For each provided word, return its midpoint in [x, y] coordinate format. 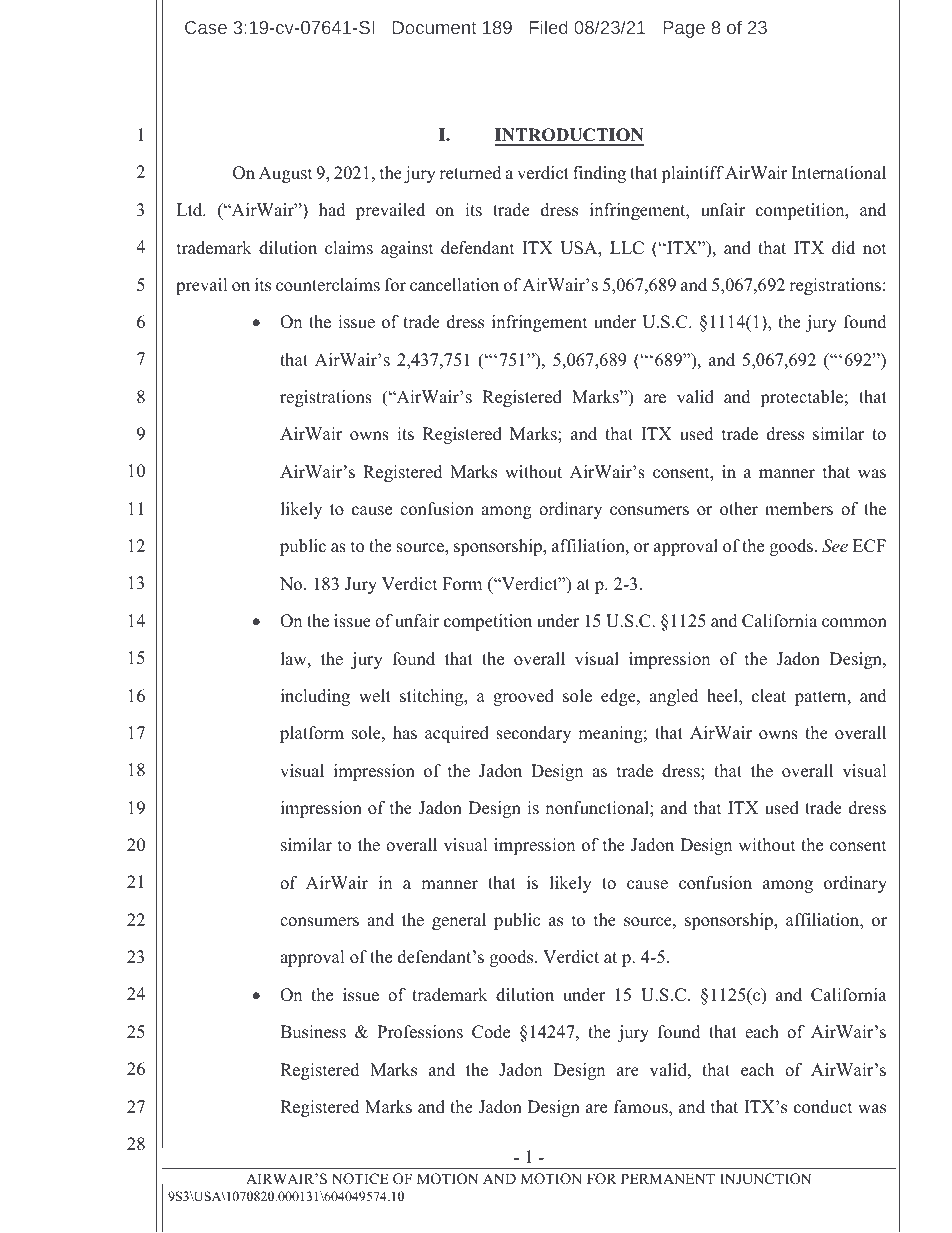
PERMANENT [668, 1178]
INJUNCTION [765, 1179]
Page [684, 29]
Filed [549, 27]
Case [206, 27]
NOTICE [360, 1179]
